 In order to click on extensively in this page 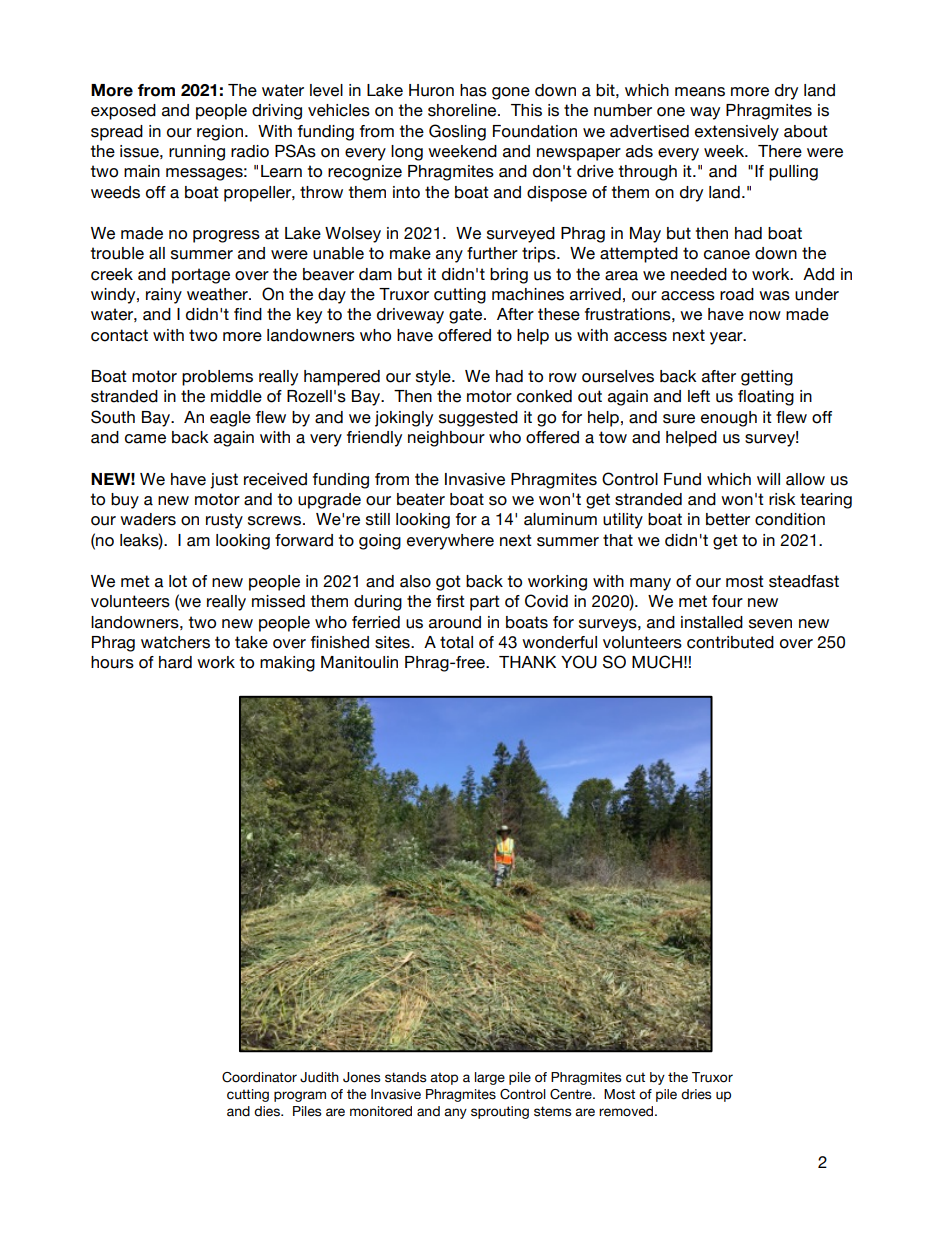, I will do `click(737, 133)`.
